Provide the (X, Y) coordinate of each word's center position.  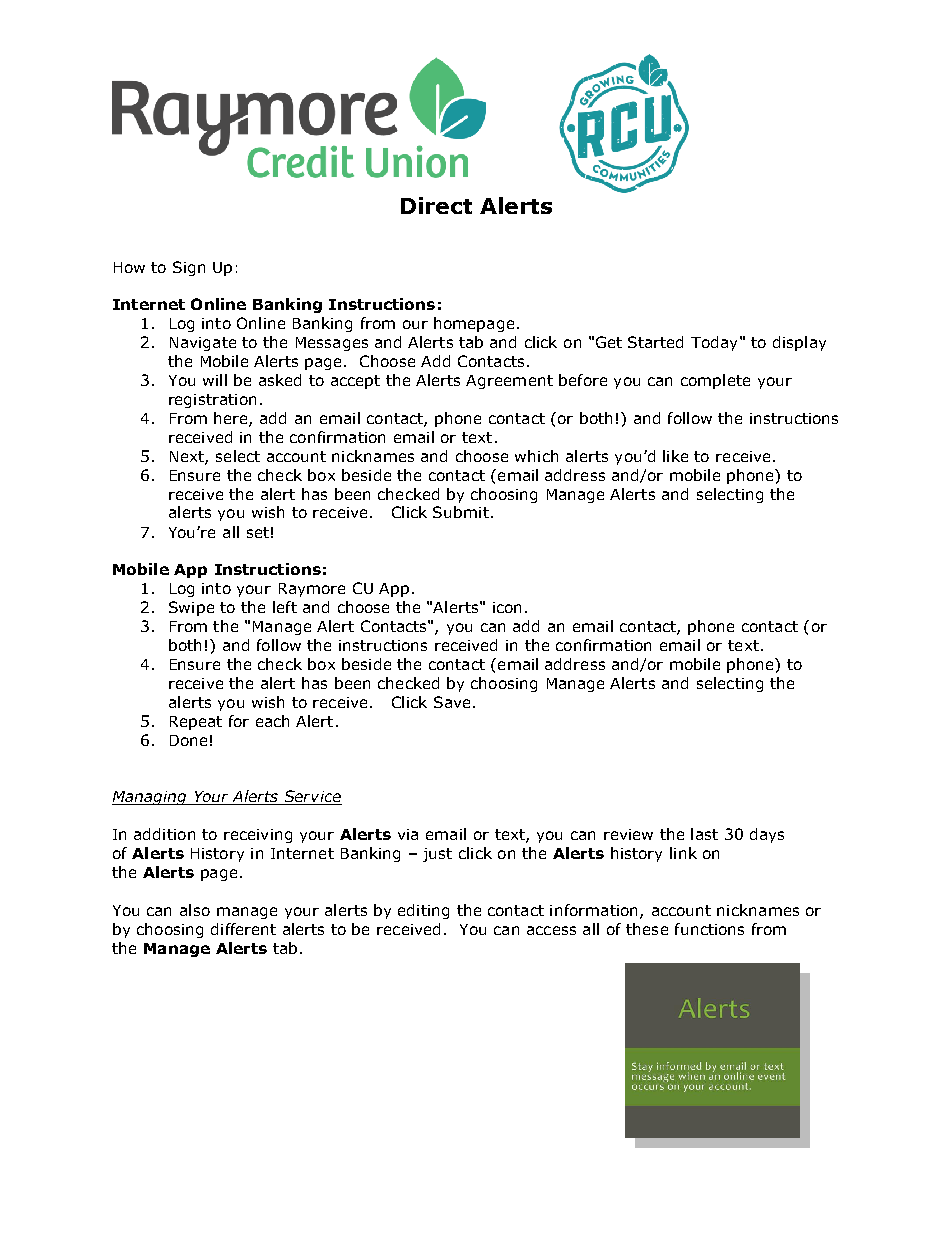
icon (507, 607)
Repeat (196, 723)
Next (188, 458)
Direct (436, 205)
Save (452, 702)
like (675, 456)
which (536, 456)
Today (716, 343)
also (195, 910)
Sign (189, 268)
